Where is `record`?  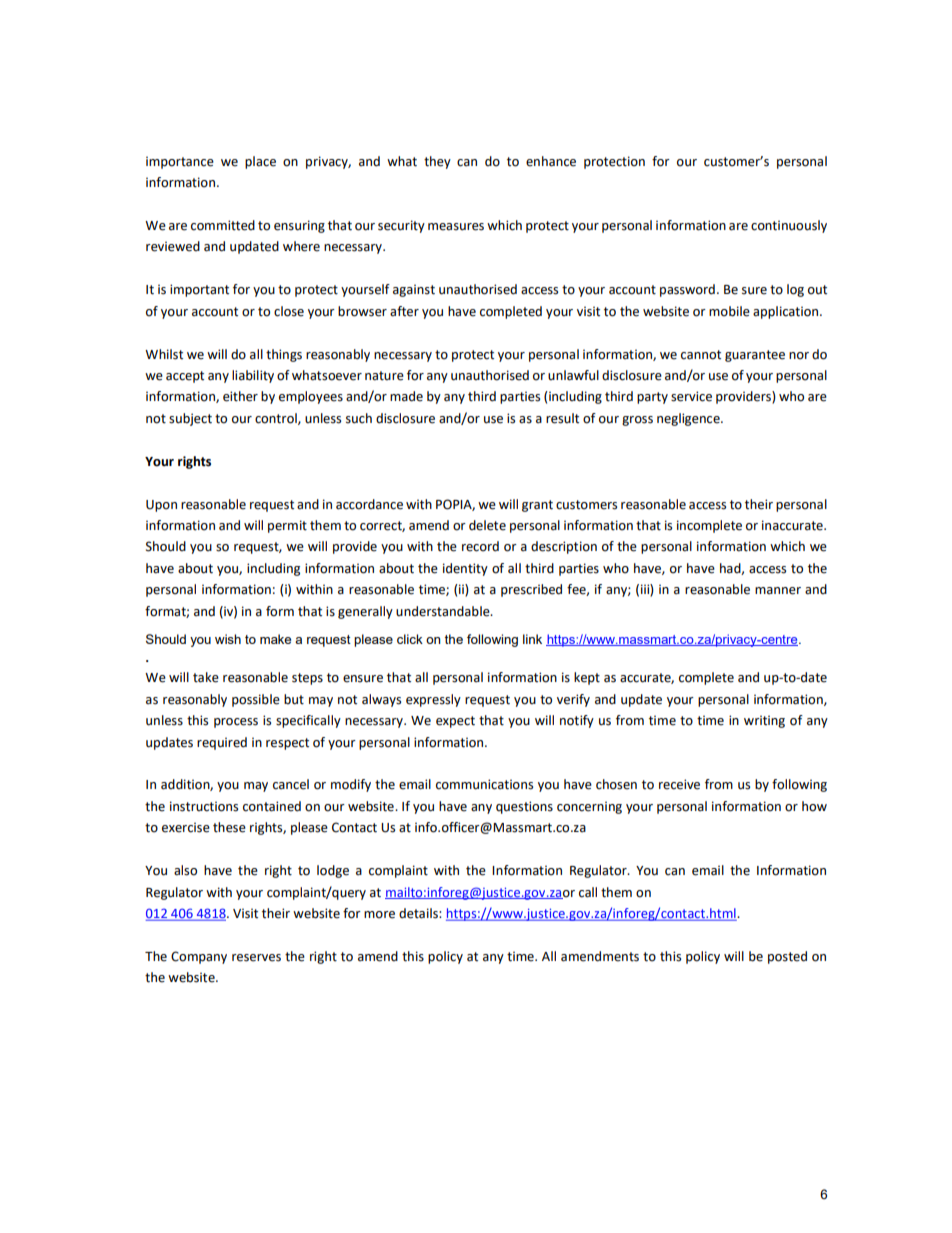
record is located at coordinates (480, 546).
